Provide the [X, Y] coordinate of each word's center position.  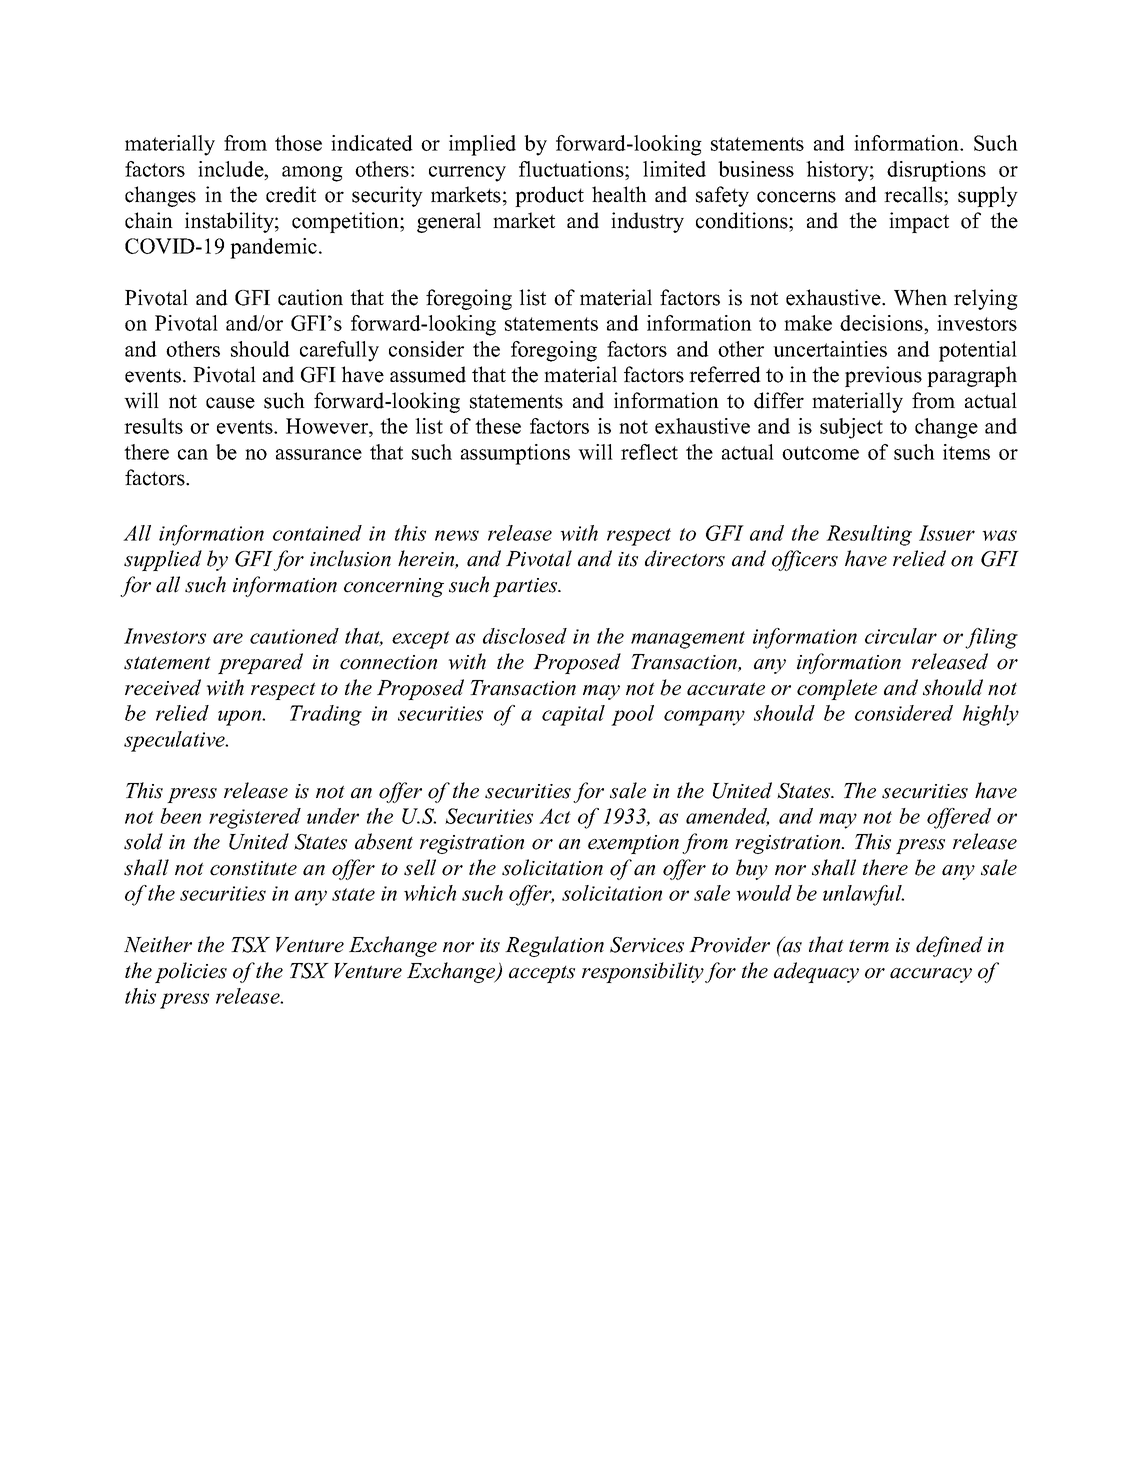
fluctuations [572, 169]
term [869, 946]
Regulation [554, 946]
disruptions [936, 171]
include [232, 169]
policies [191, 972]
